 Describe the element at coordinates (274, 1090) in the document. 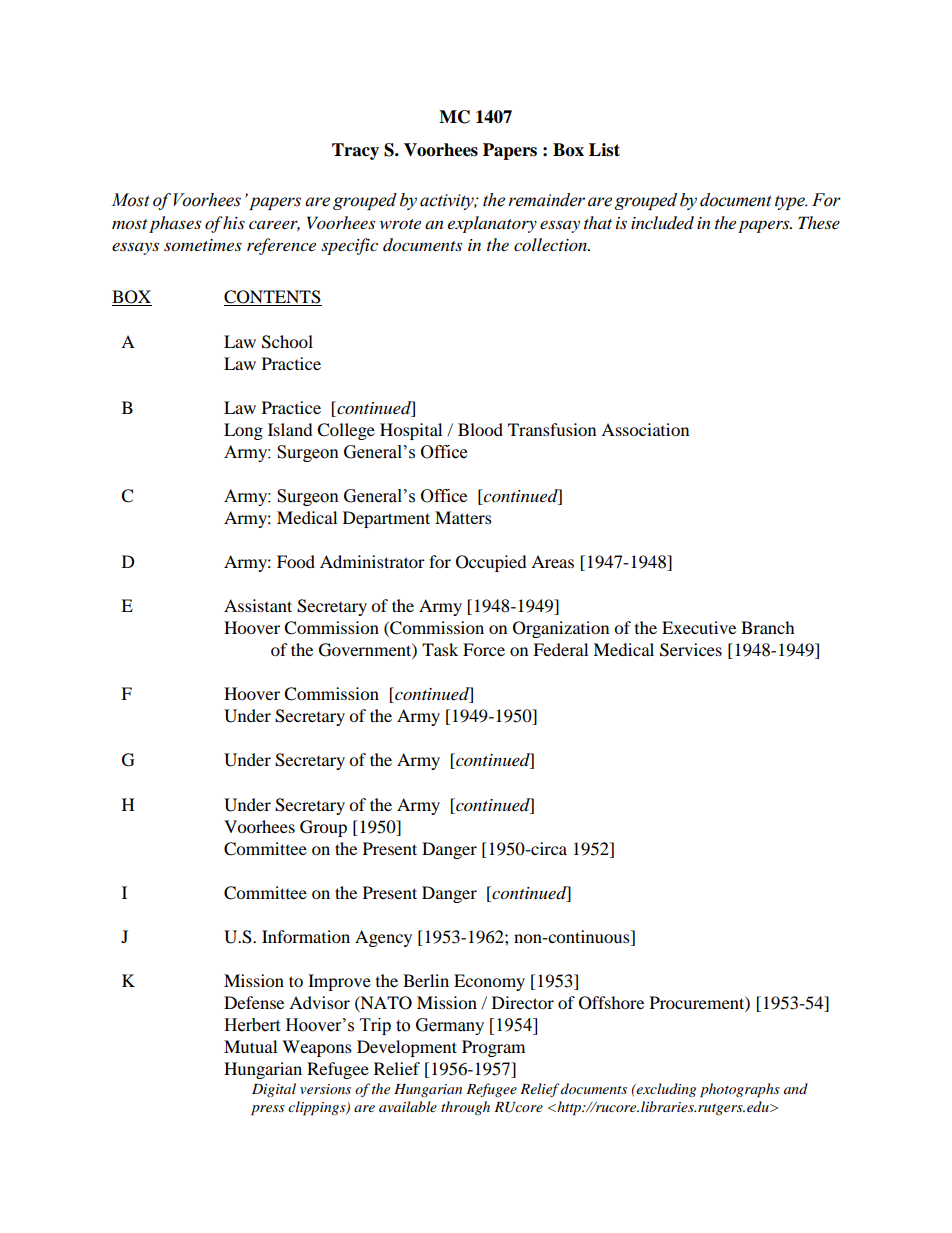

I see `Digital` at that location.
